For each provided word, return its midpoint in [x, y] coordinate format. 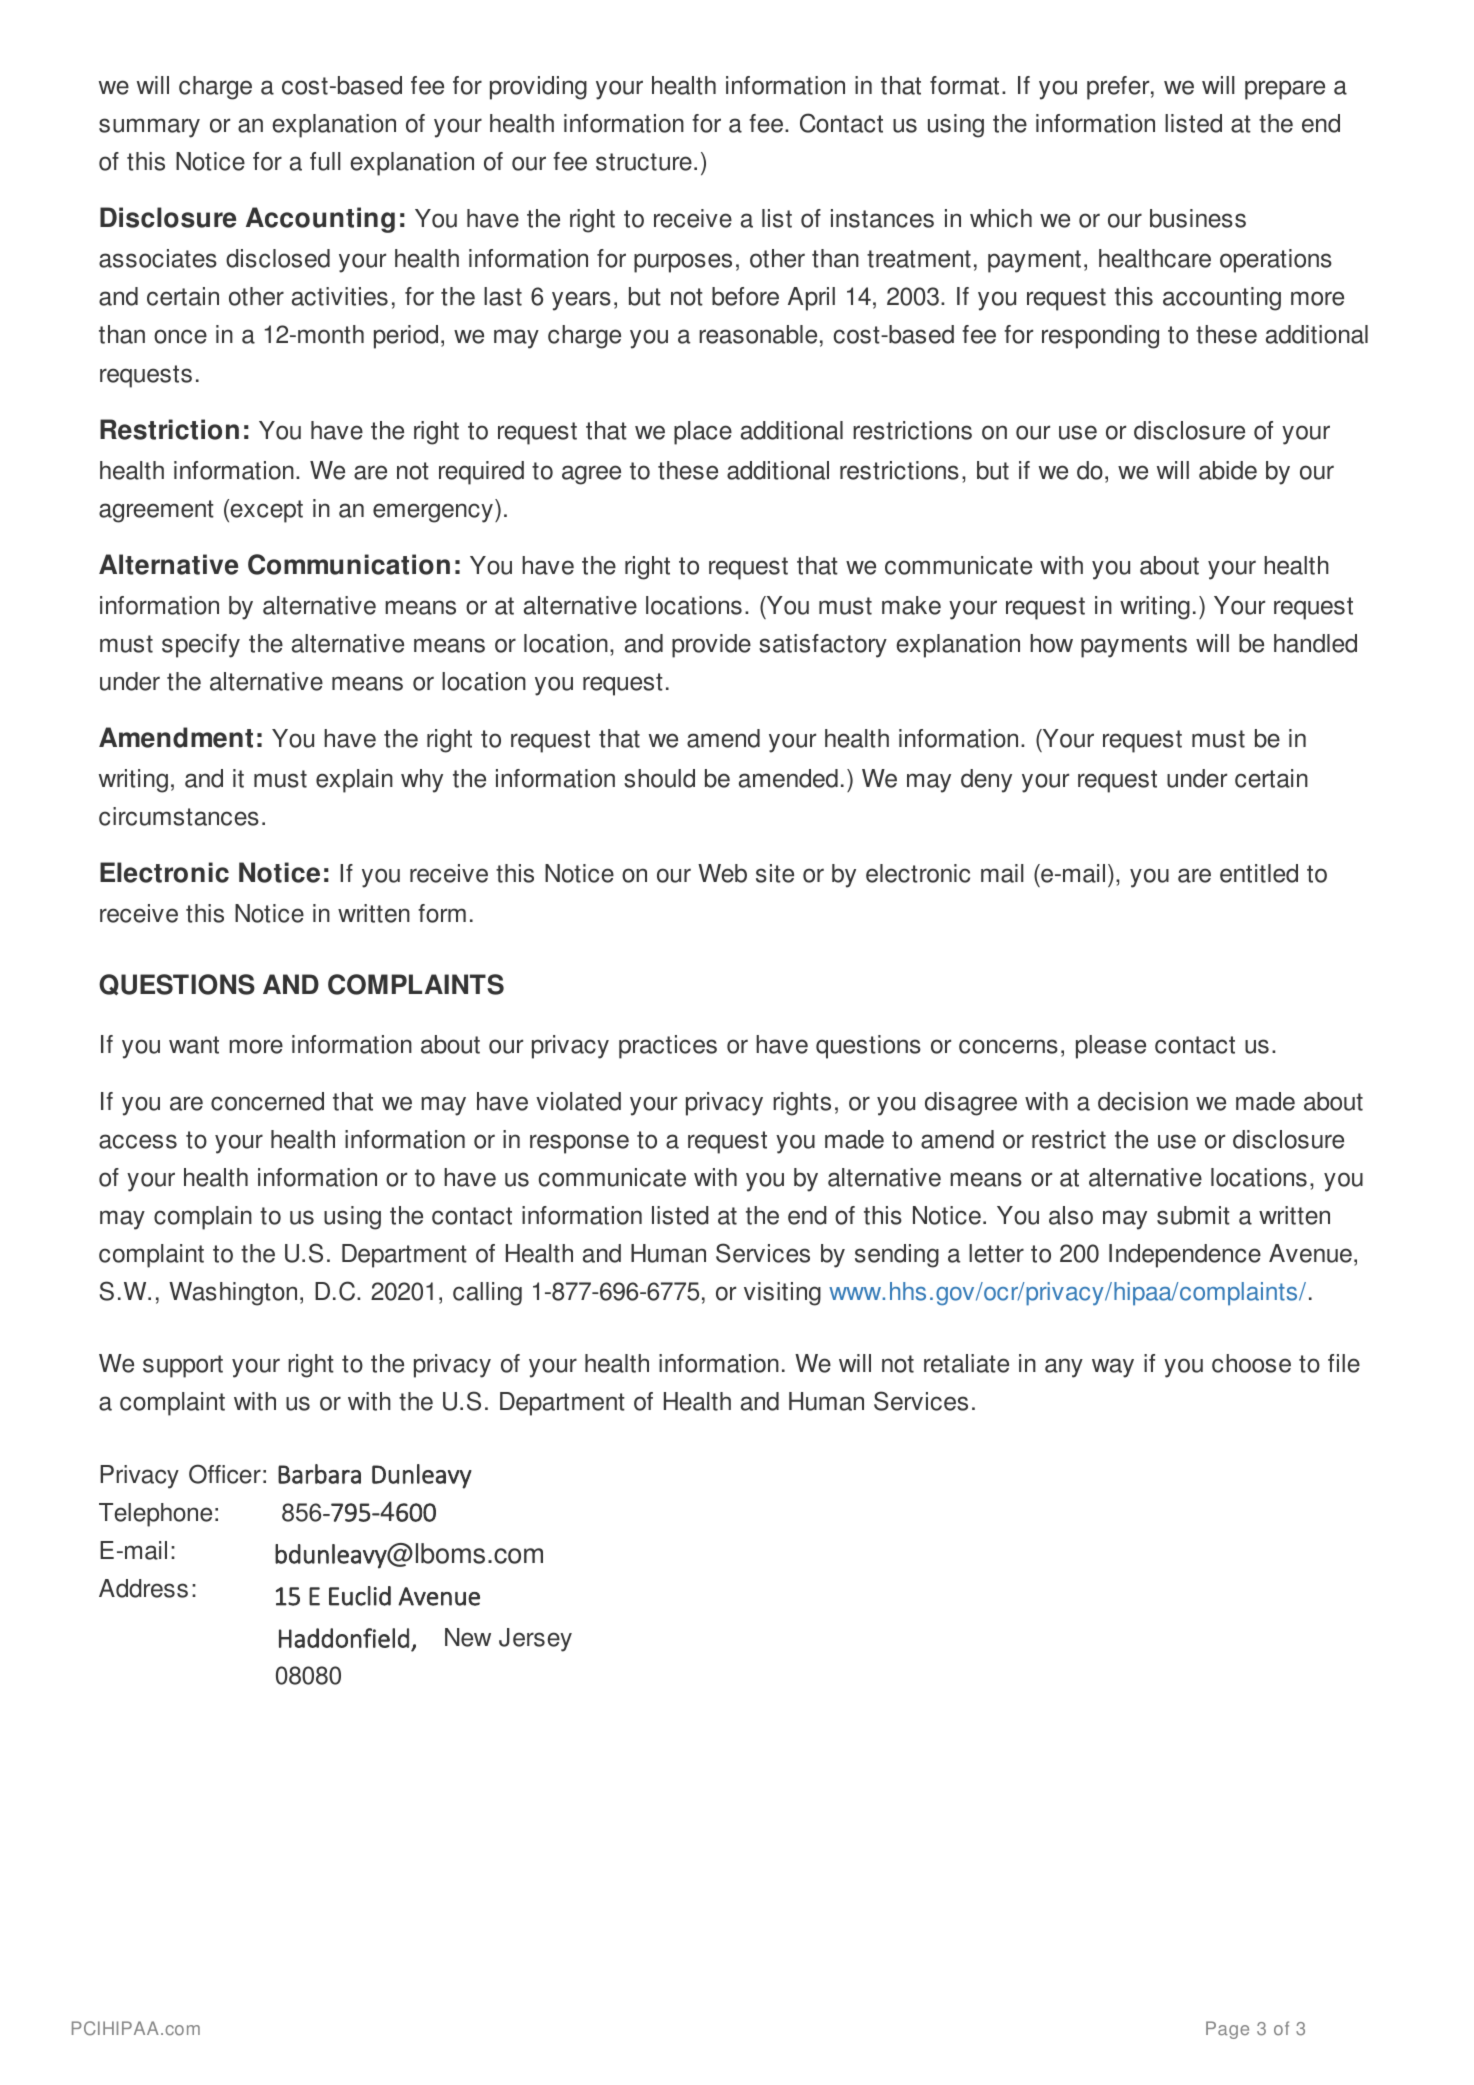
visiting [782, 1294]
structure [644, 162]
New [468, 1637]
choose [1251, 1363]
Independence [1185, 1256]
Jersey [535, 1640]
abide [1228, 470]
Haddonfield [344, 1638]
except [265, 511]
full [325, 161]
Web [722, 873]
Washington [233, 1294]
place [703, 433]
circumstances [179, 816]
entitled [1259, 873]
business [1198, 218]
